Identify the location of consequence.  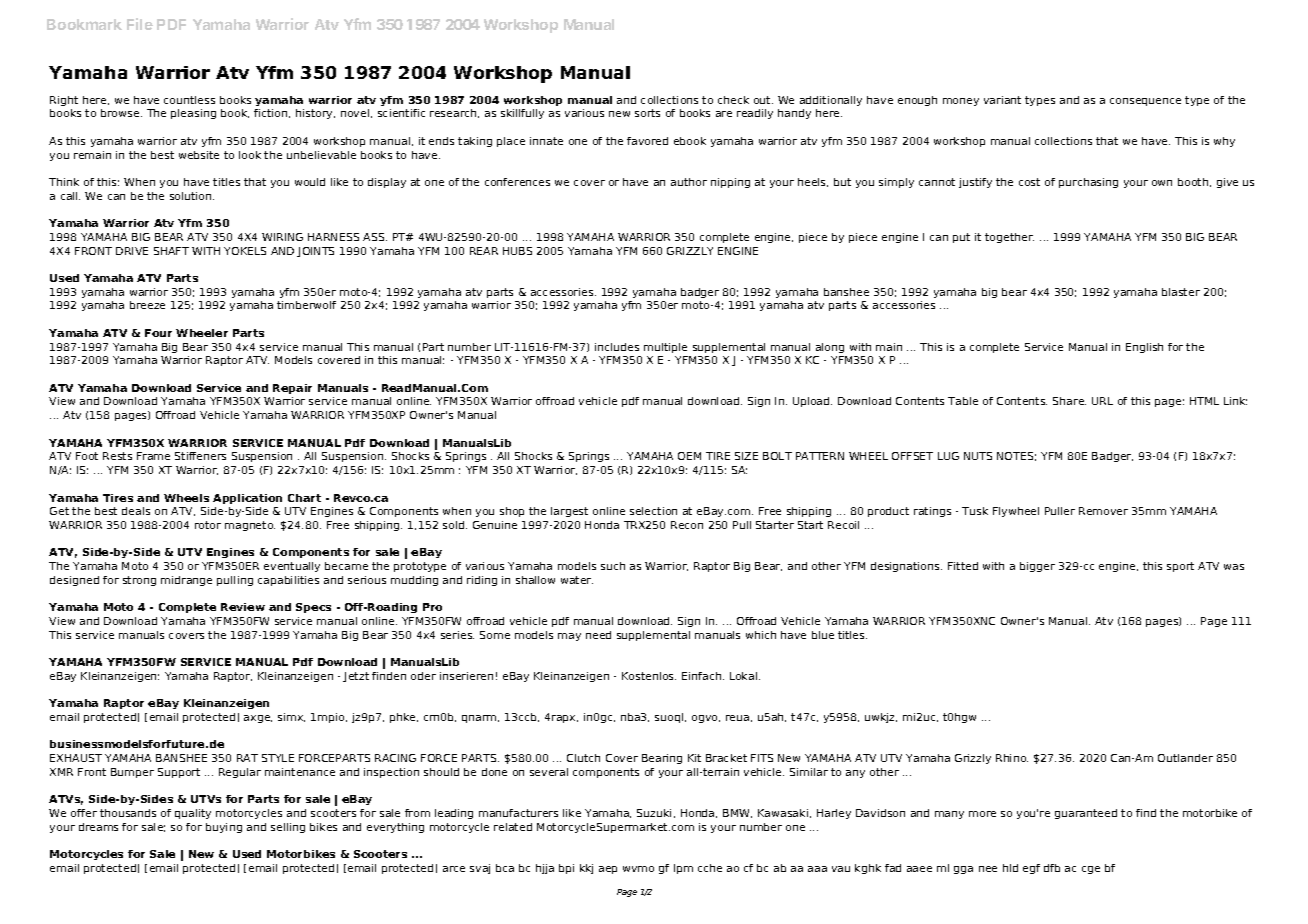
(1145, 102).
